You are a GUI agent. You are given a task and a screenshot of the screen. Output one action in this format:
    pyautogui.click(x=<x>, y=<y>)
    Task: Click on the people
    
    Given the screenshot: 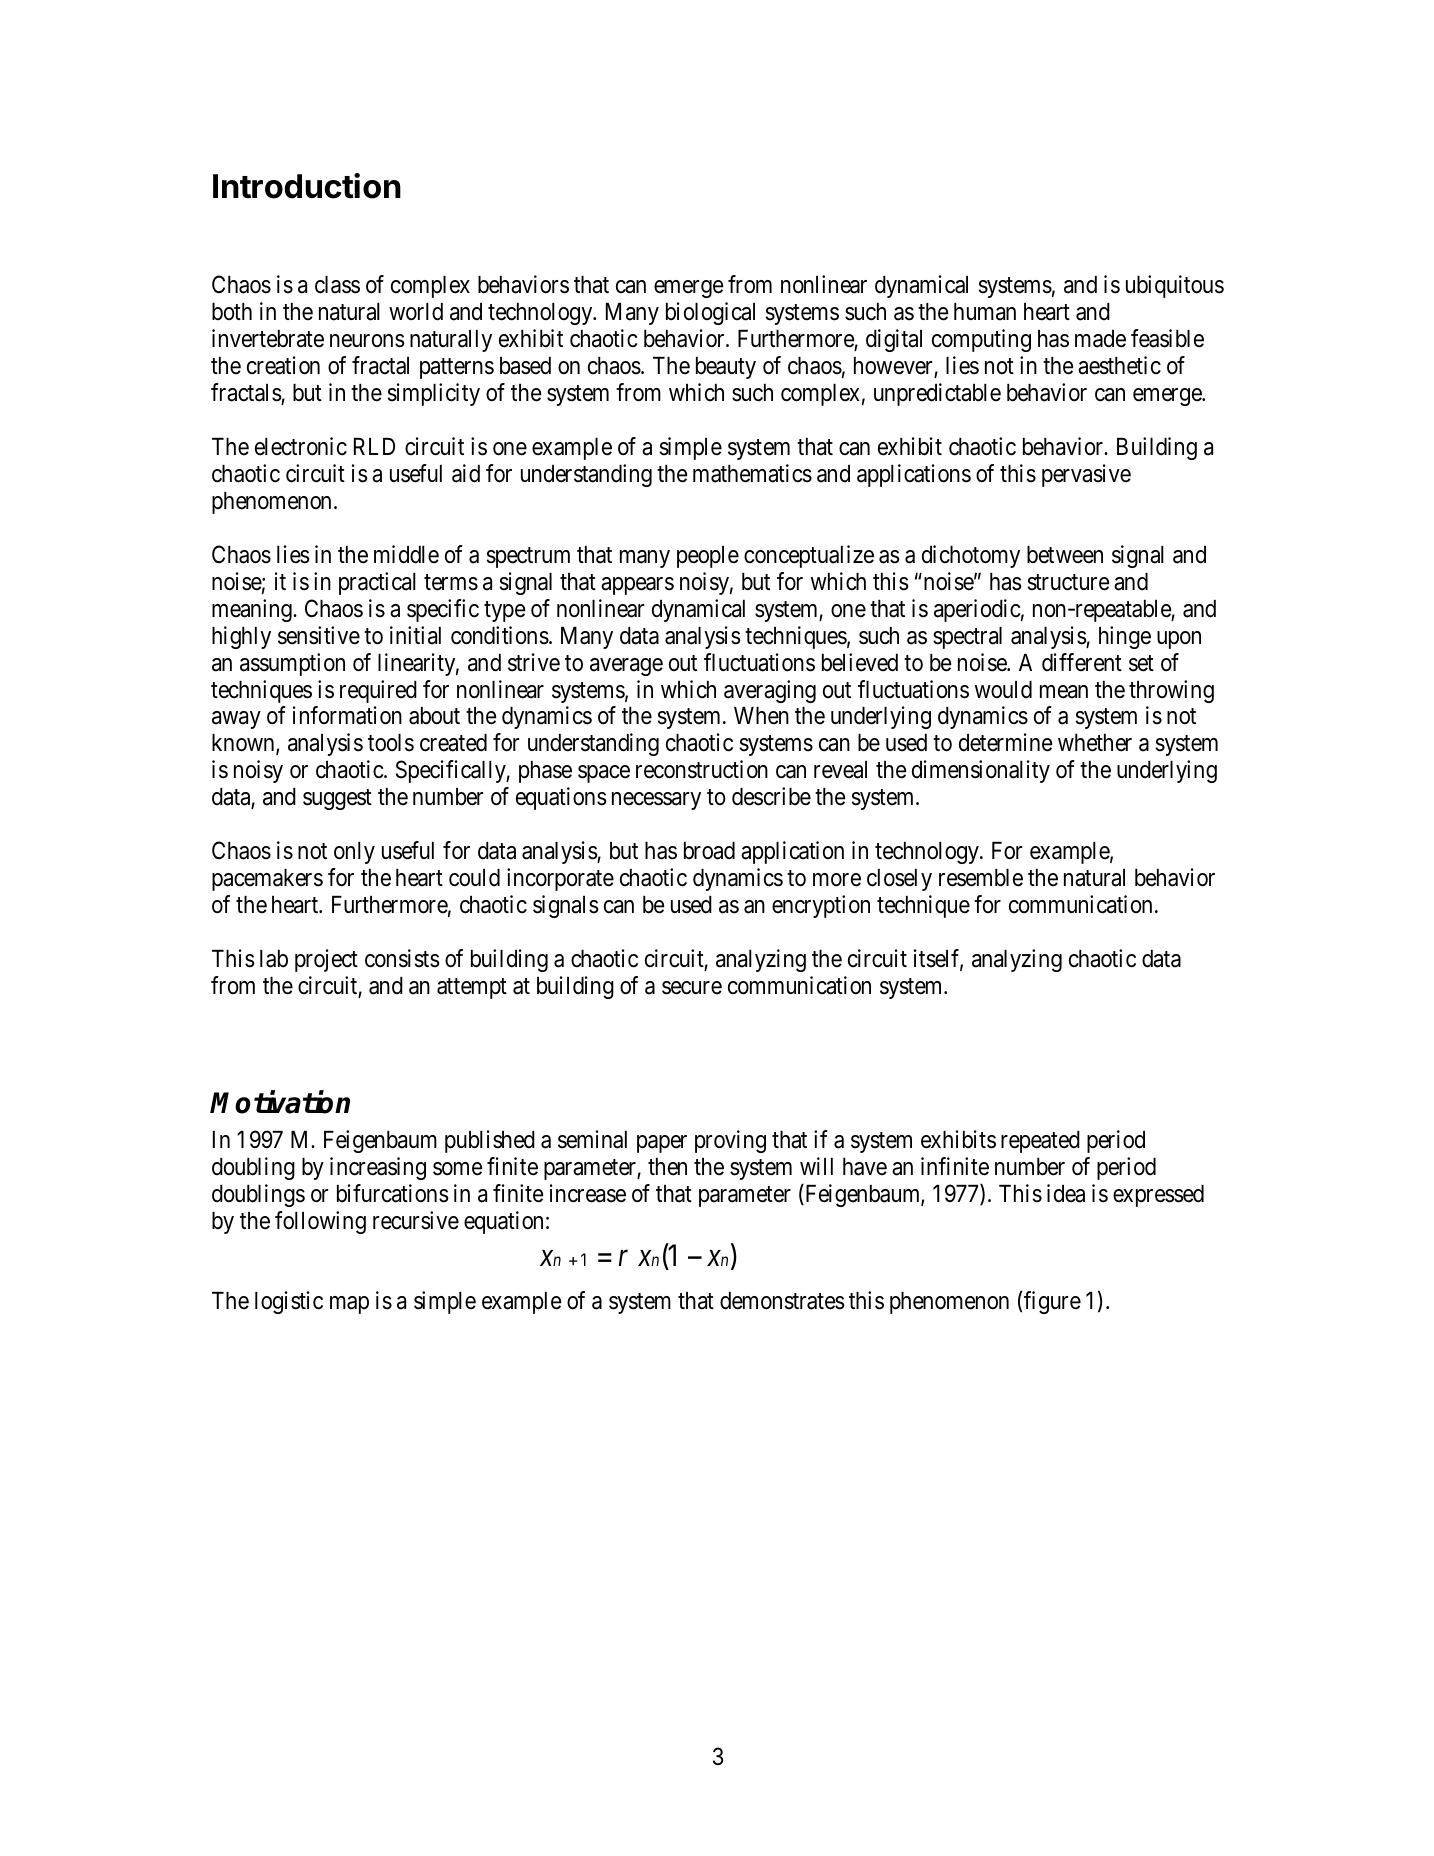 What is the action you would take?
    pyautogui.click(x=708, y=557)
